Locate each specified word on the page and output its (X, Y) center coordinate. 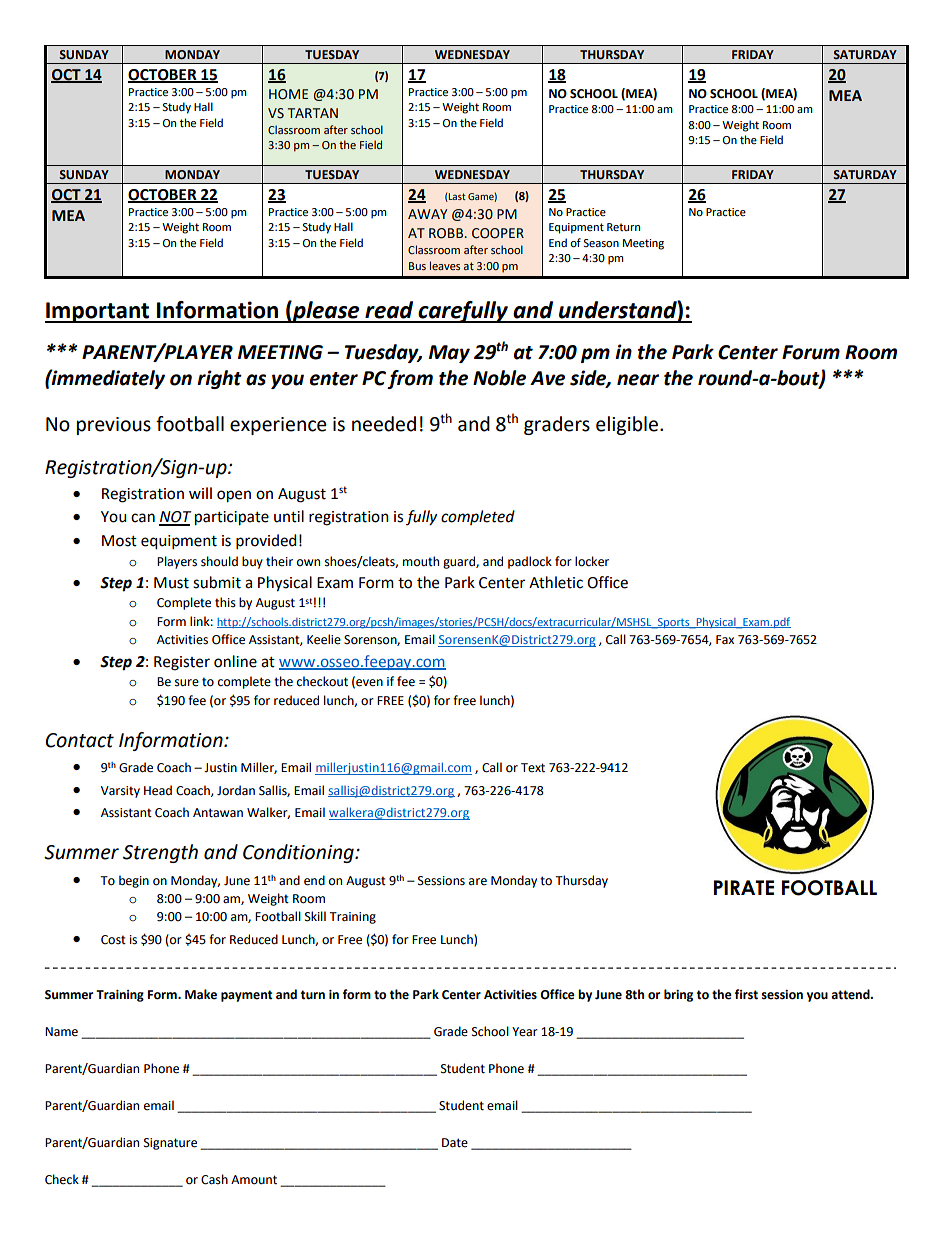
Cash (214, 1179)
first (746, 994)
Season (601, 243)
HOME (288, 94)
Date (455, 1143)
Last (456, 197)
